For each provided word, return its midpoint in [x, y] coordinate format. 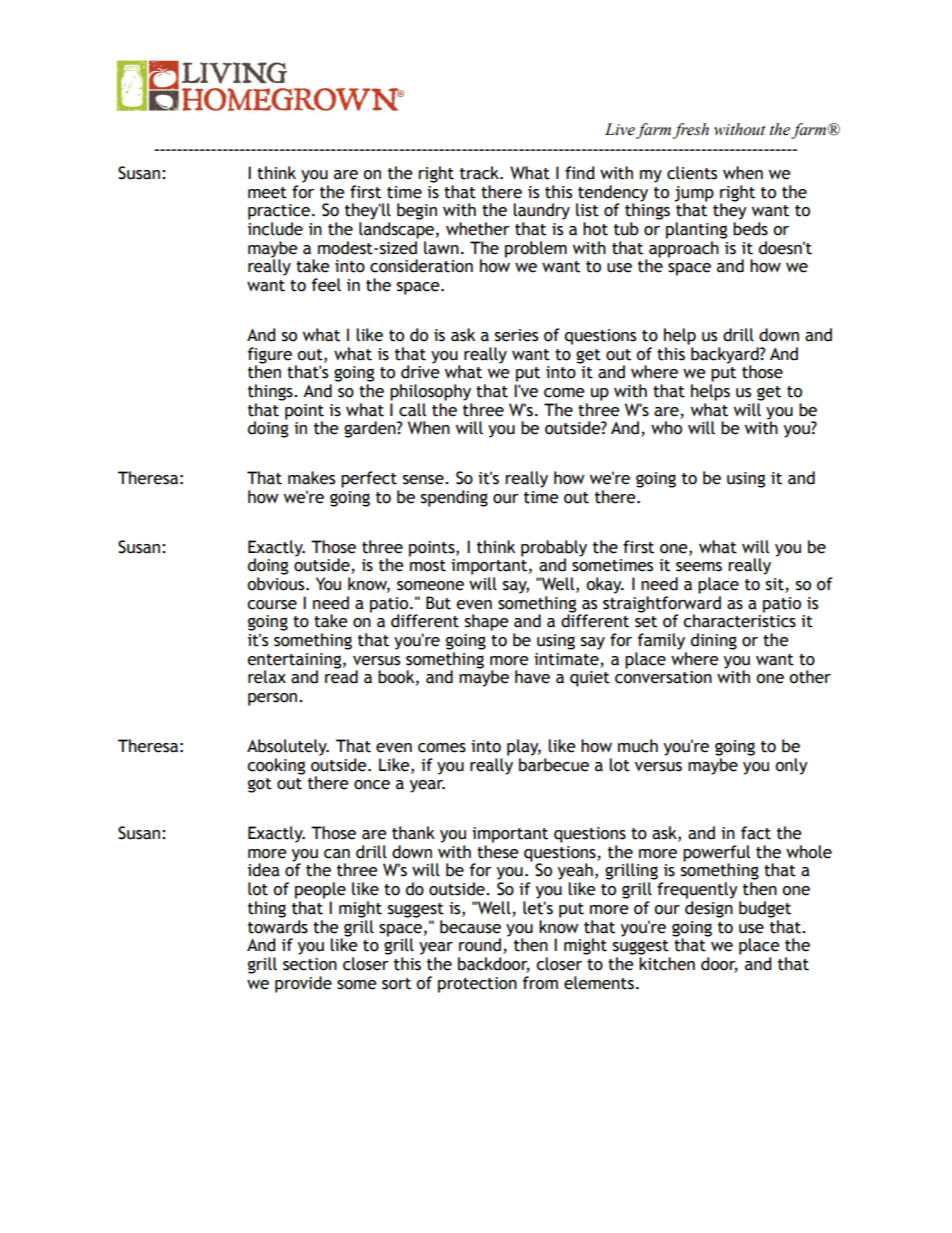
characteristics [739, 620]
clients [692, 173]
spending [454, 498]
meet [267, 193]
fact [756, 833]
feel [326, 285]
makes [311, 478]
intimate [566, 659]
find [579, 173]
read [341, 676]
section [310, 964]
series [516, 335]
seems [699, 567]
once [372, 785]
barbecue [554, 765]
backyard [726, 356]
